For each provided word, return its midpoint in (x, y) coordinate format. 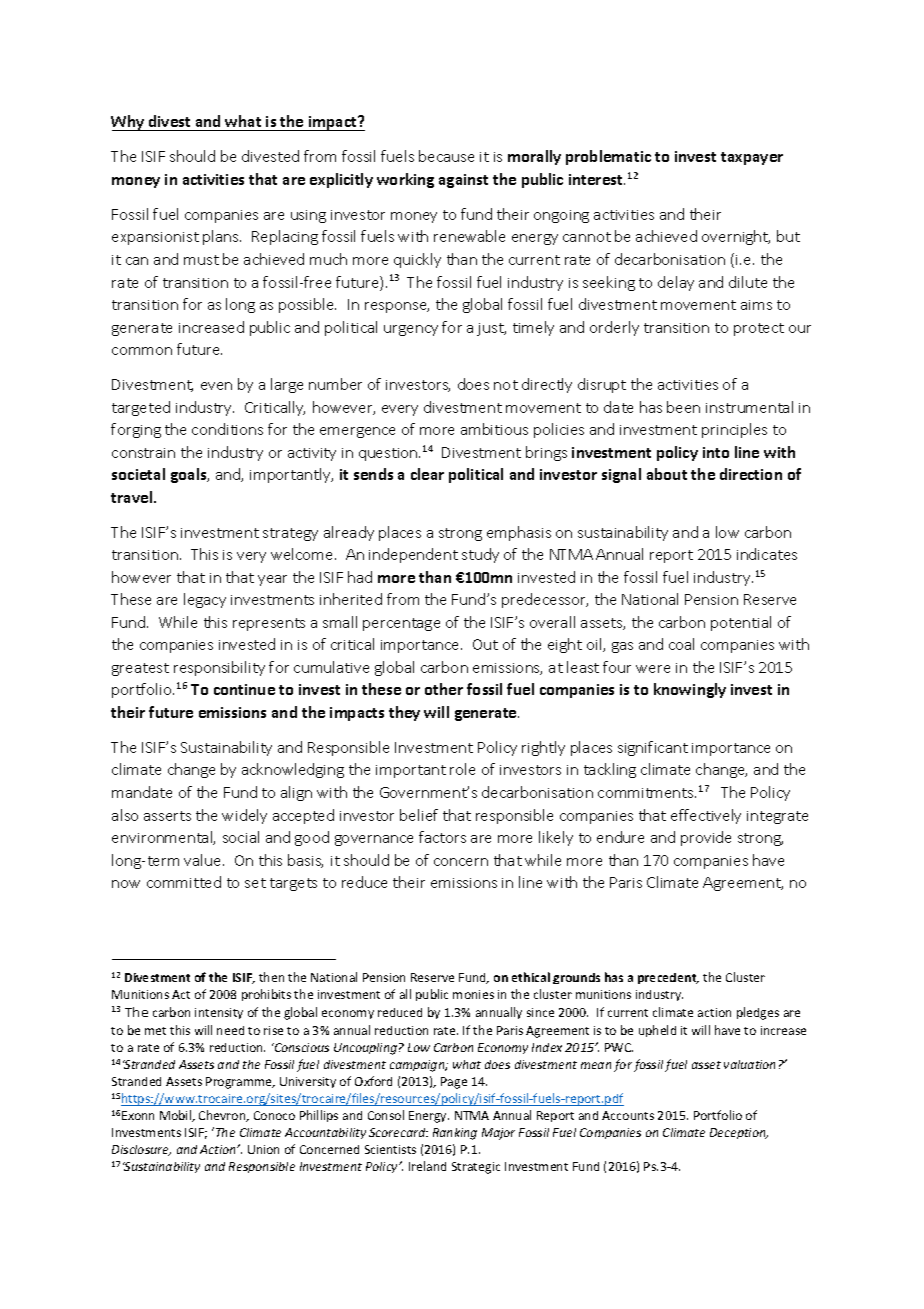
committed (184, 882)
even (216, 386)
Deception (739, 1133)
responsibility (219, 668)
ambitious (494, 429)
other (444, 689)
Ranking (455, 1134)
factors (442, 837)
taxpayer (752, 158)
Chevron (223, 1116)
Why (129, 123)
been (683, 407)
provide (706, 838)
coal (681, 644)
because (446, 156)
